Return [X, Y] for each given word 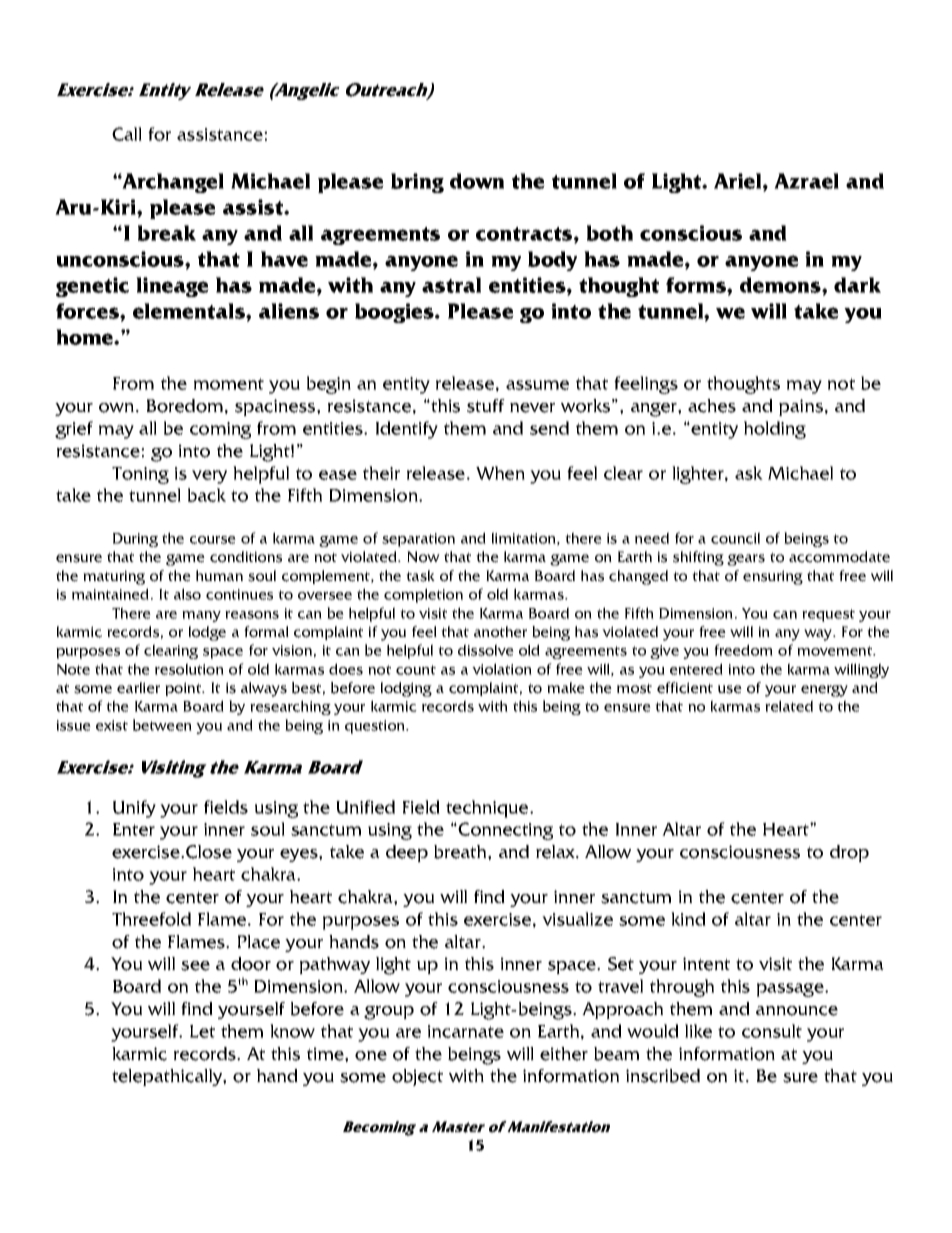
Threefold [151, 919]
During [135, 540]
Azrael [806, 181]
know [292, 1031]
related [789, 706]
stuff [486, 406]
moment [229, 384]
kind [688, 919]
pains [801, 407]
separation [418, 540]
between [162, 725]
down [477, 181]
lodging [406, 689]
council [735, 538]
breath [461, 852]
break [167, 233]
